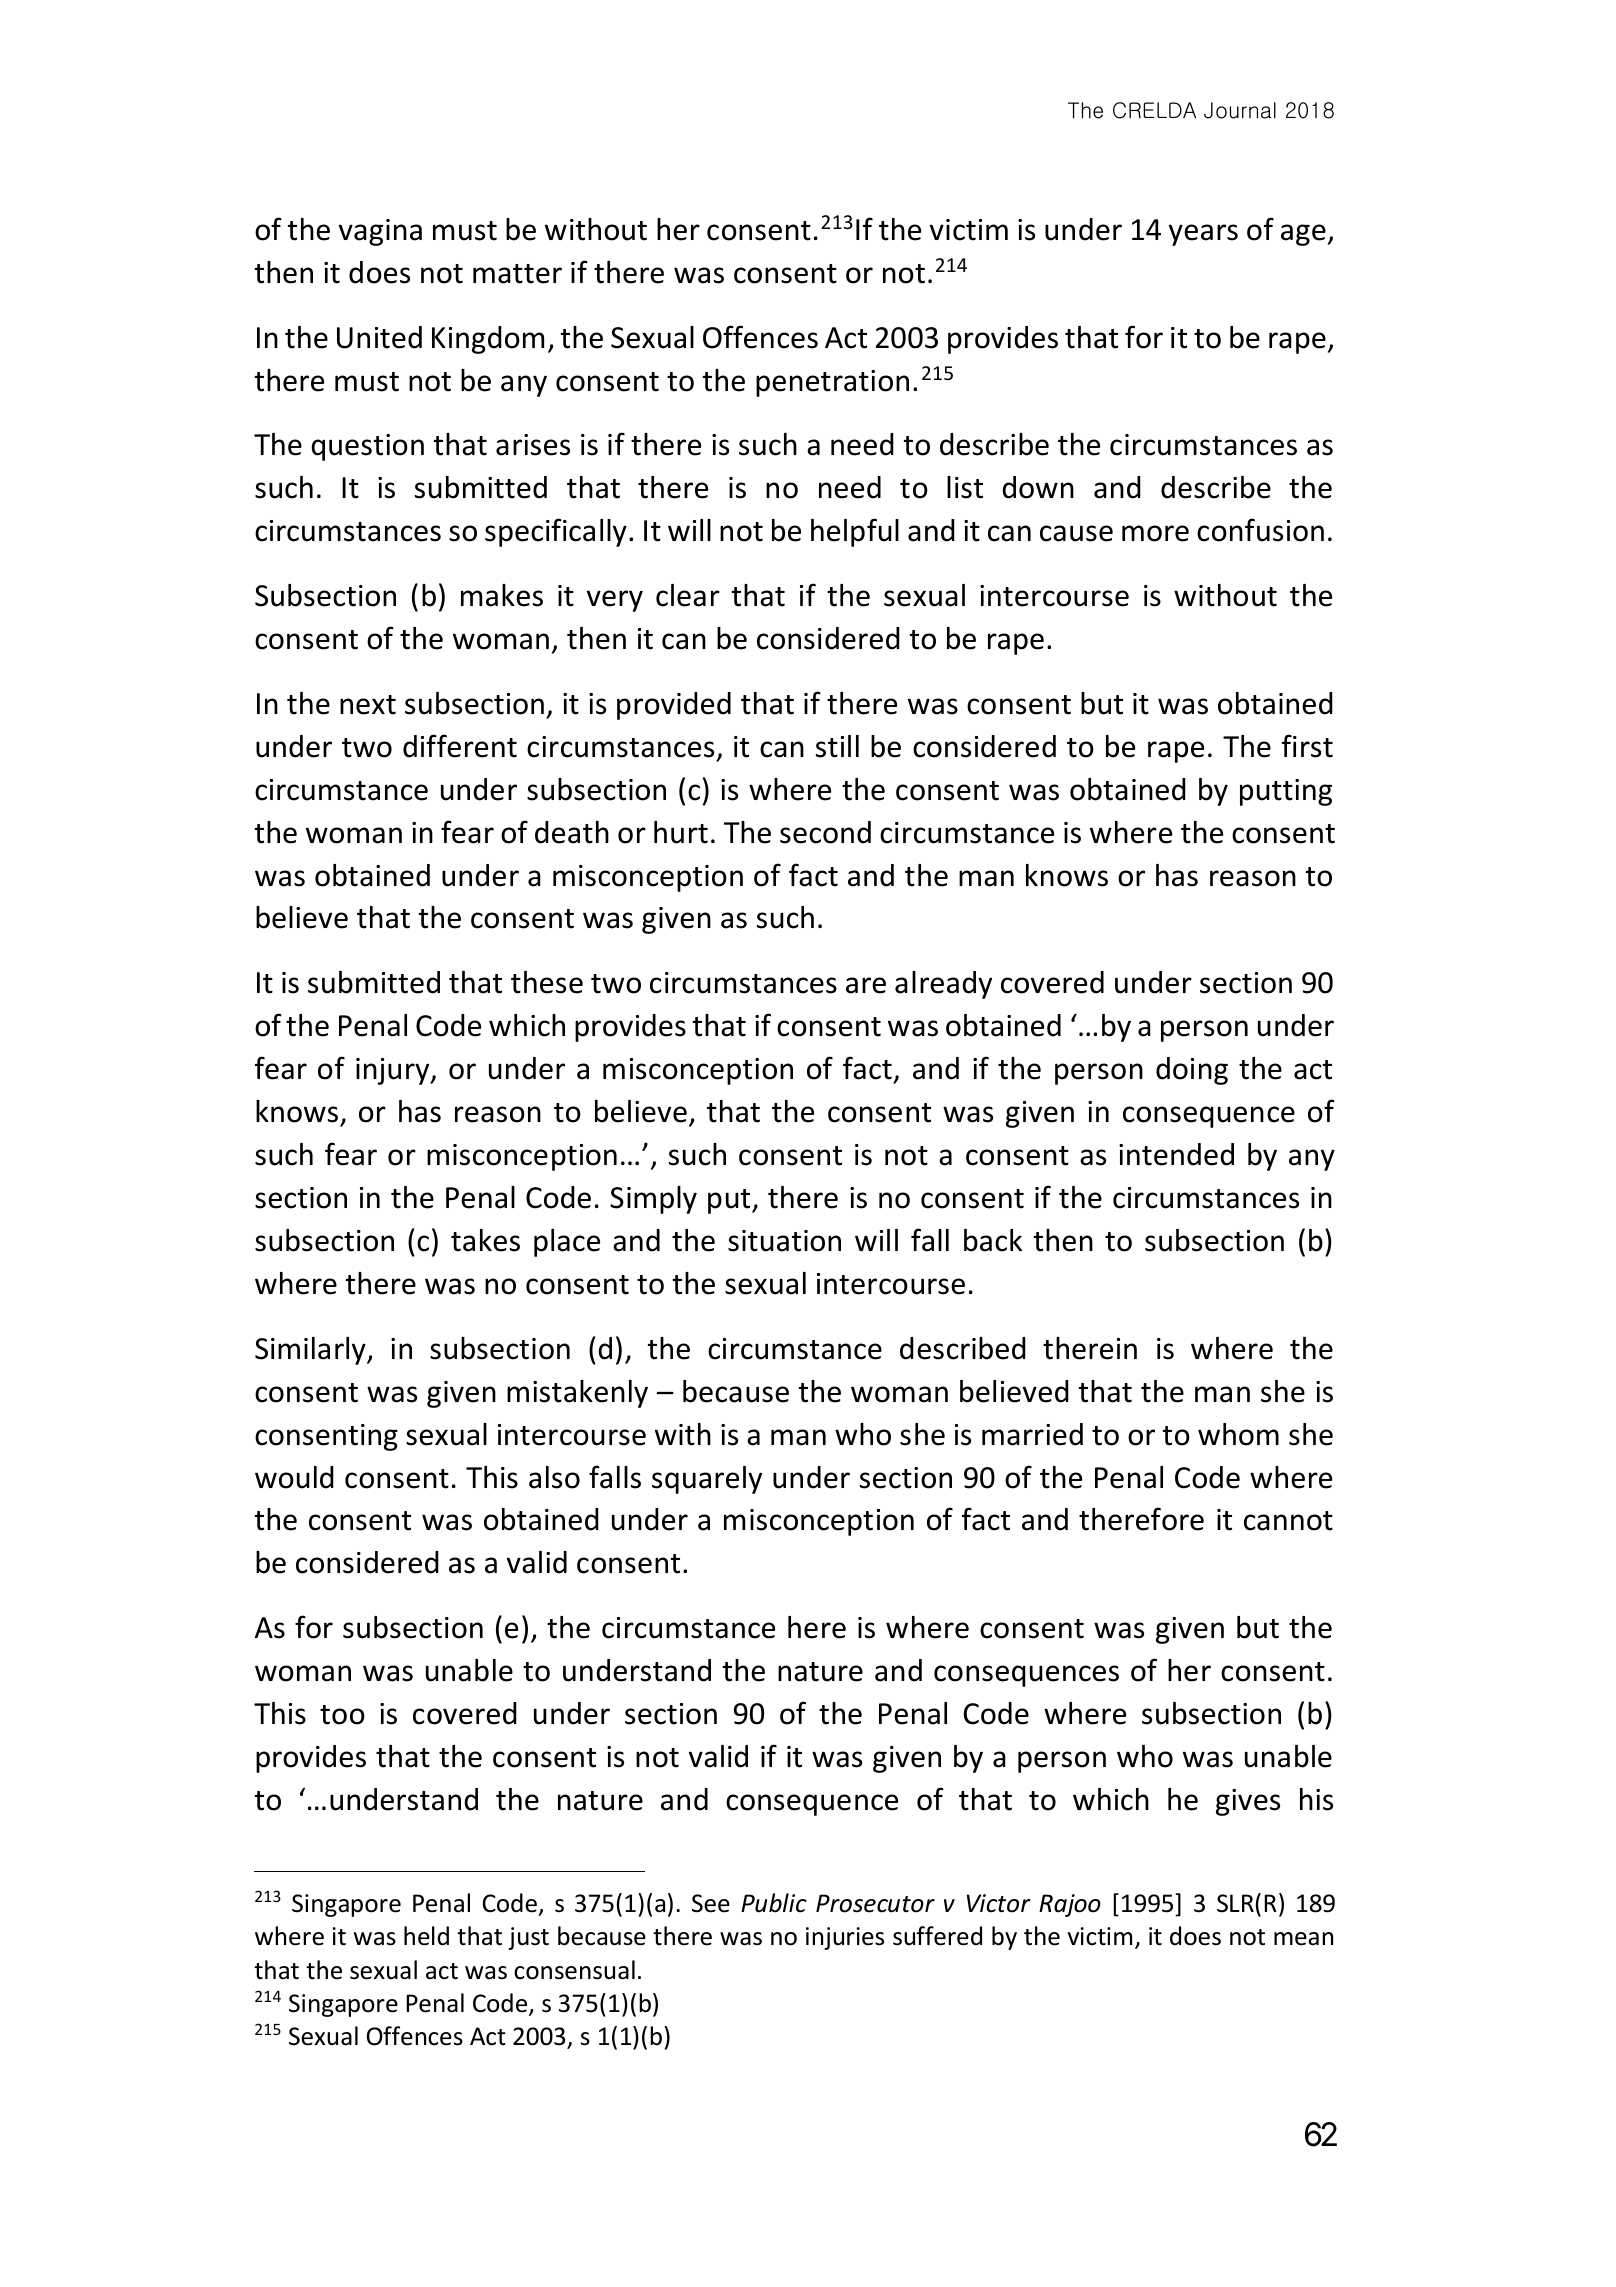  Describe the element at coordinates (707, 1480) in the screenshot. I see `squarely` at that location.
